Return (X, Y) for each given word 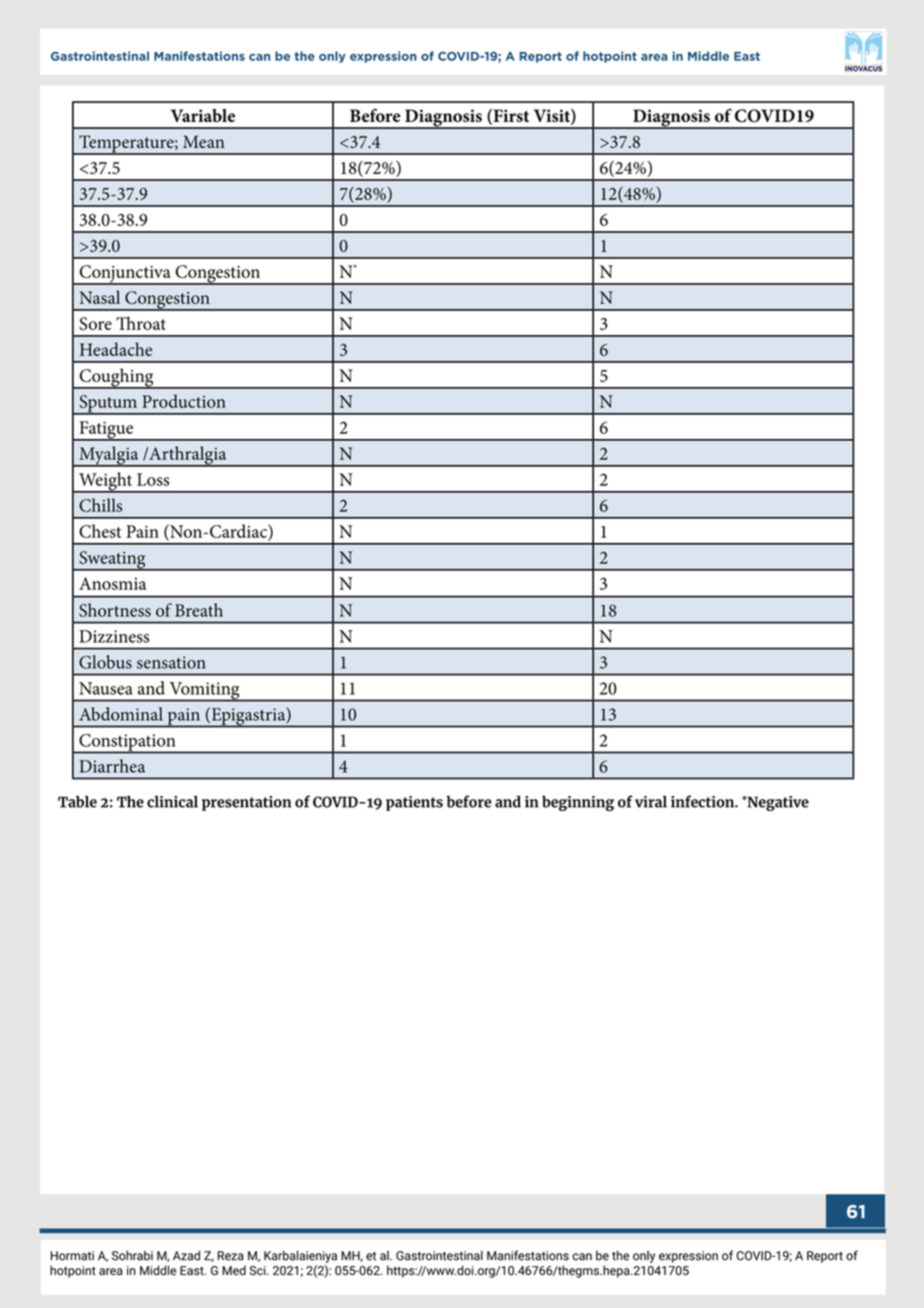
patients (414, 803)
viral (651, 802)
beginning (578, 803)
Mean (204, 141)
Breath (199, 610)
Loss (153, 479)
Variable (203, 115)
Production (184, 401)
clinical (172, 802)
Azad (186, 1255)
